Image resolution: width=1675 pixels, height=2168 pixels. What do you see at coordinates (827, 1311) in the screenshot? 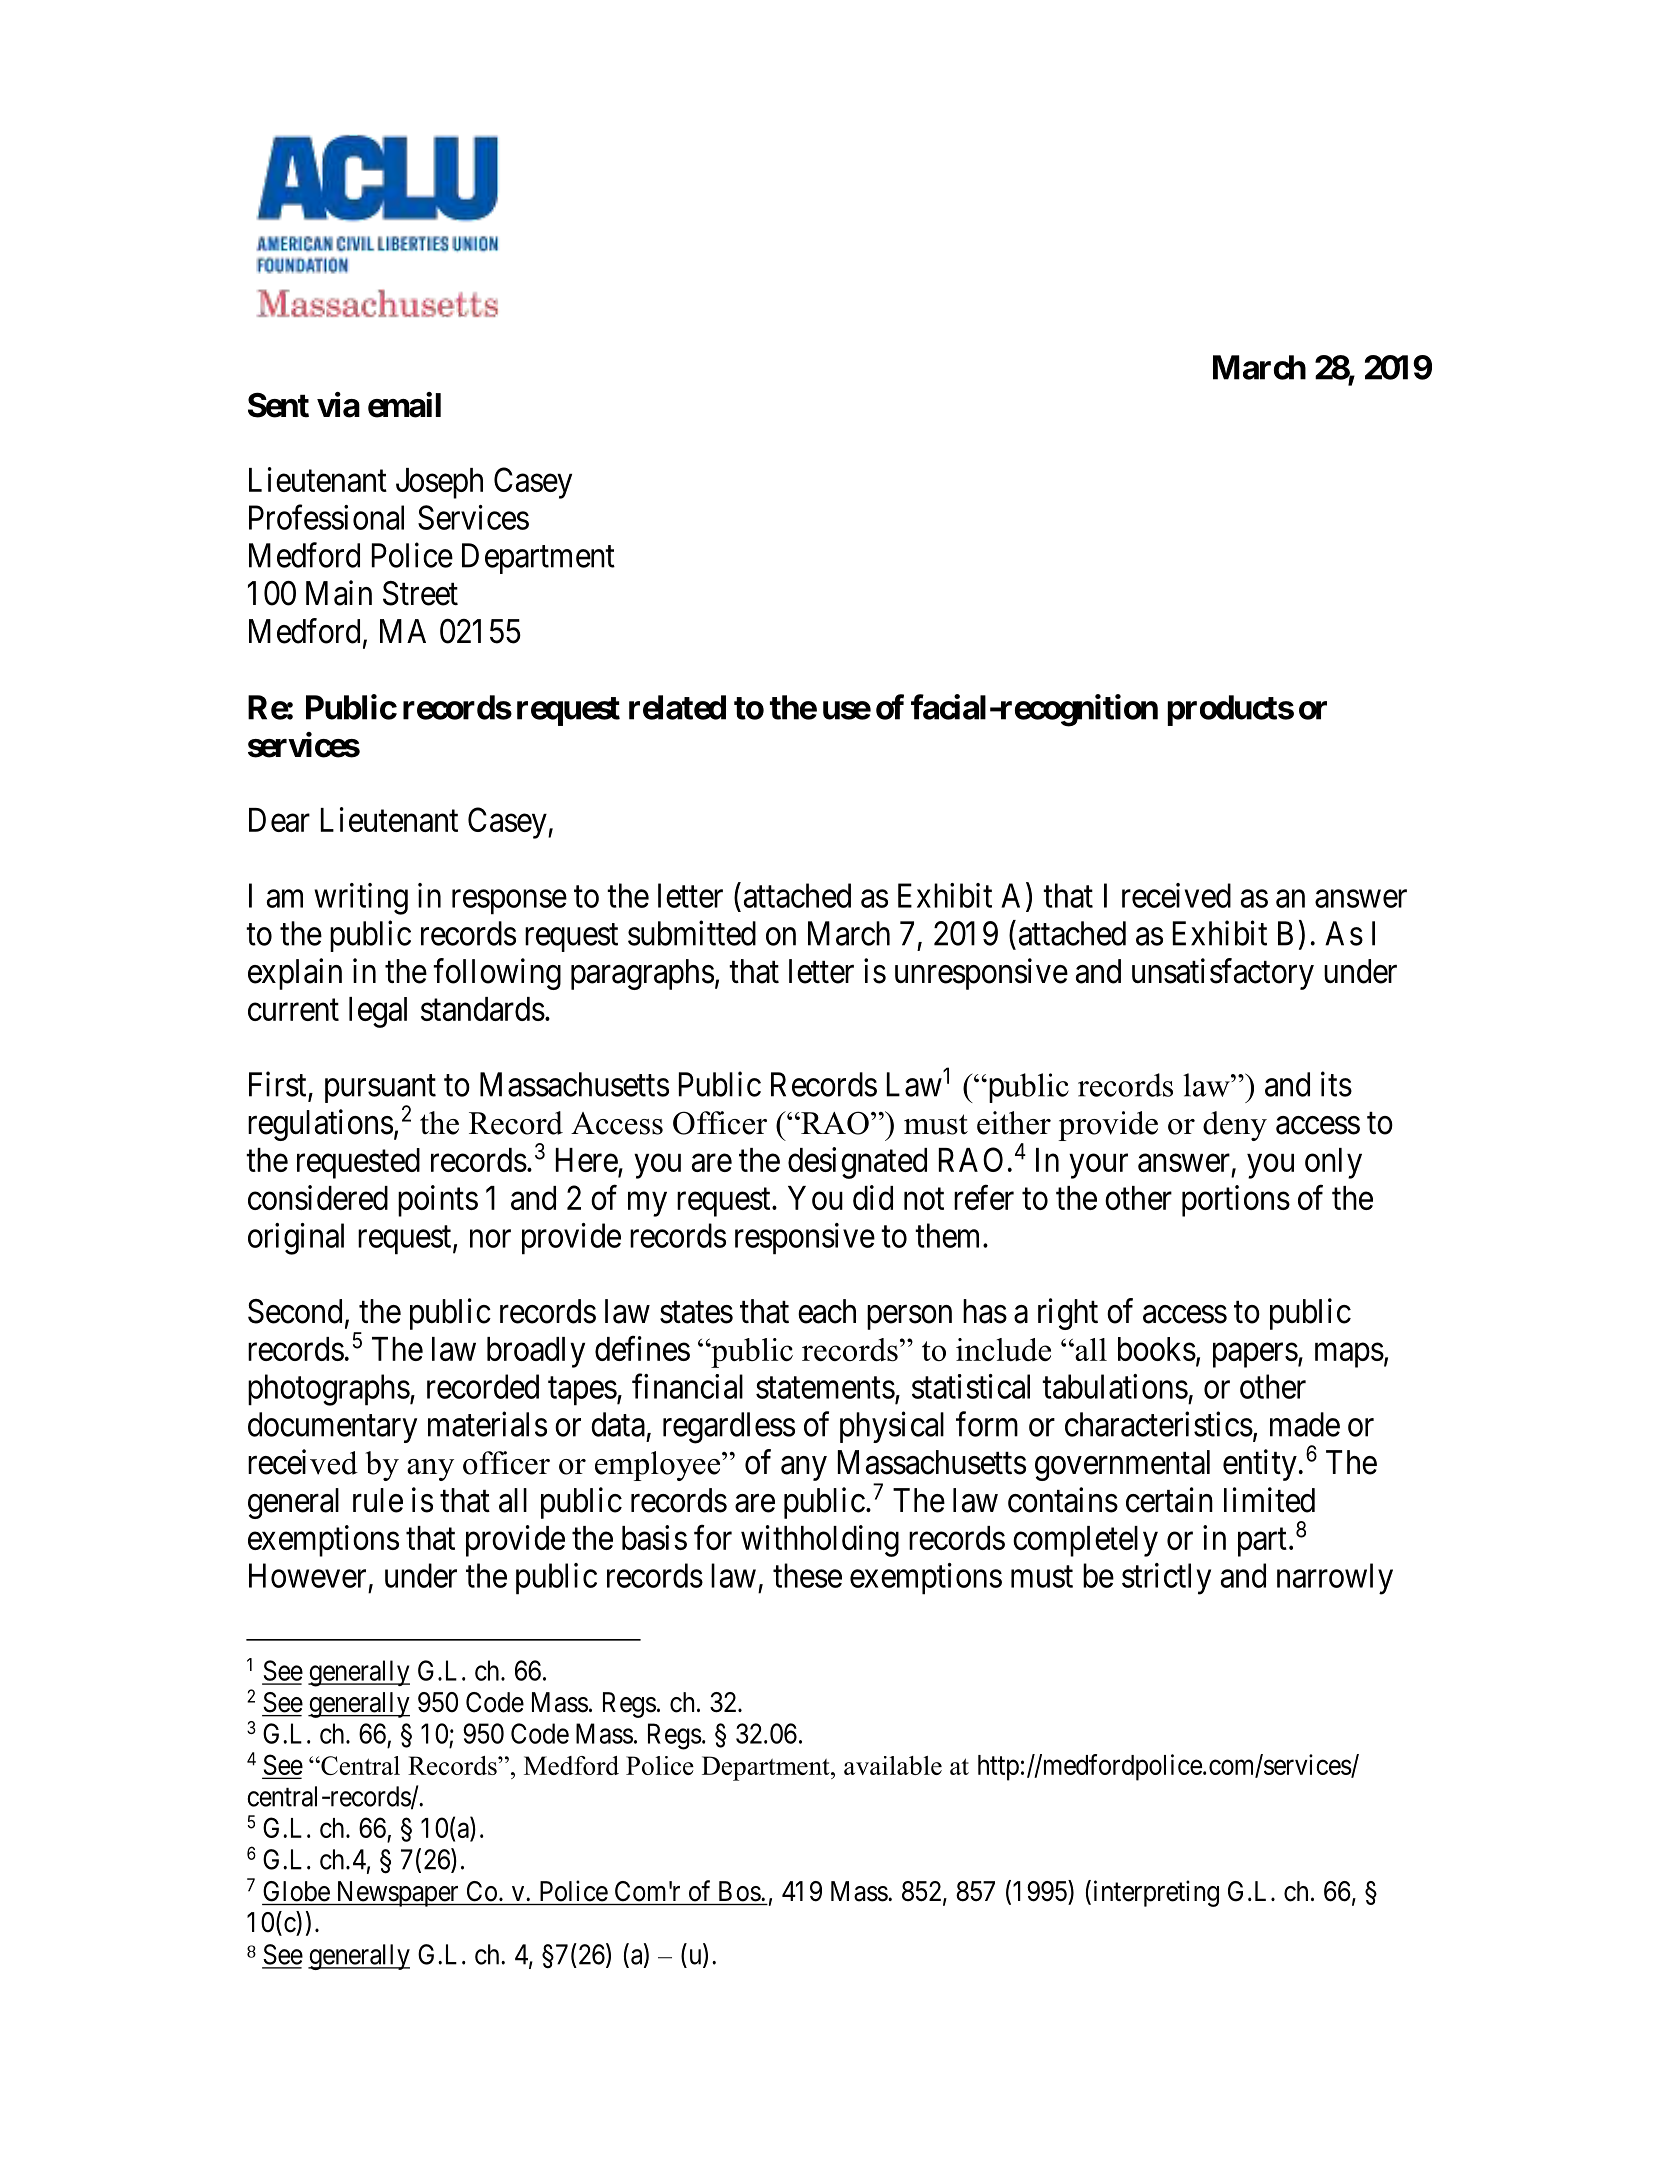
I see `each` at bounding box center [827, 1311].
